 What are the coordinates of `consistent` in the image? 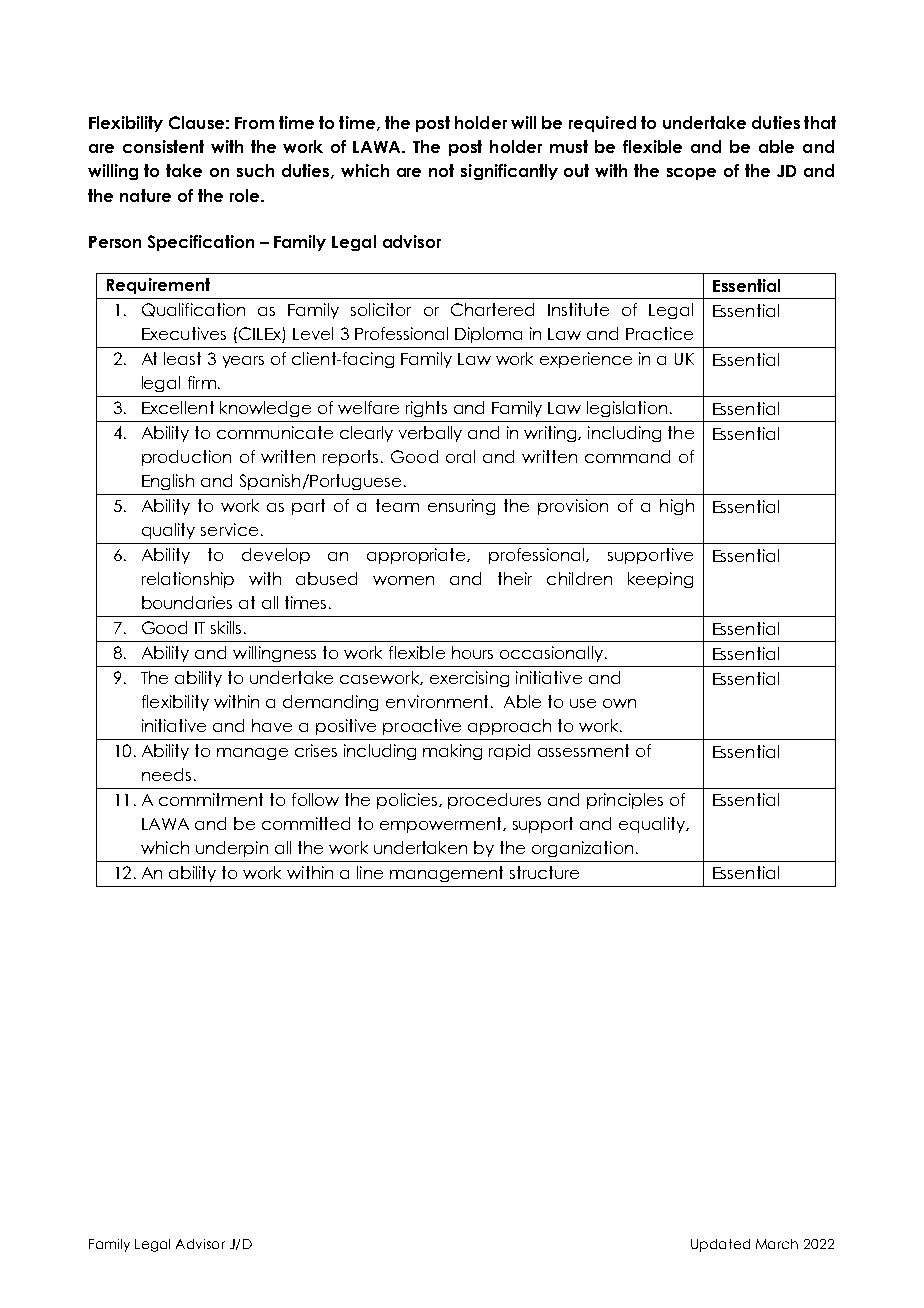 It's located at (163, 146).
